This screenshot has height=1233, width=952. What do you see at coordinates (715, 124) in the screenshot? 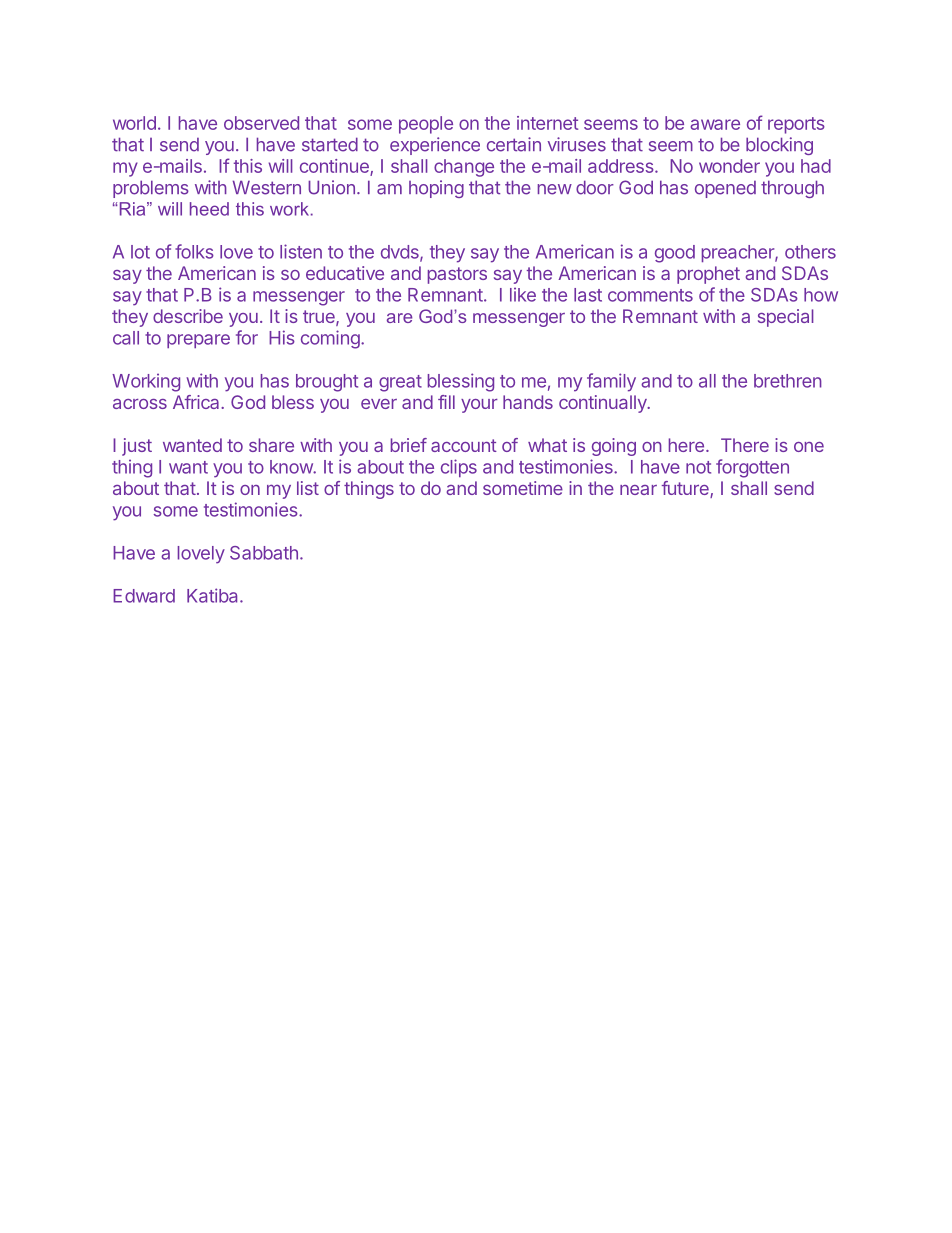
I see `aware` at bounding box center [715, 124].
